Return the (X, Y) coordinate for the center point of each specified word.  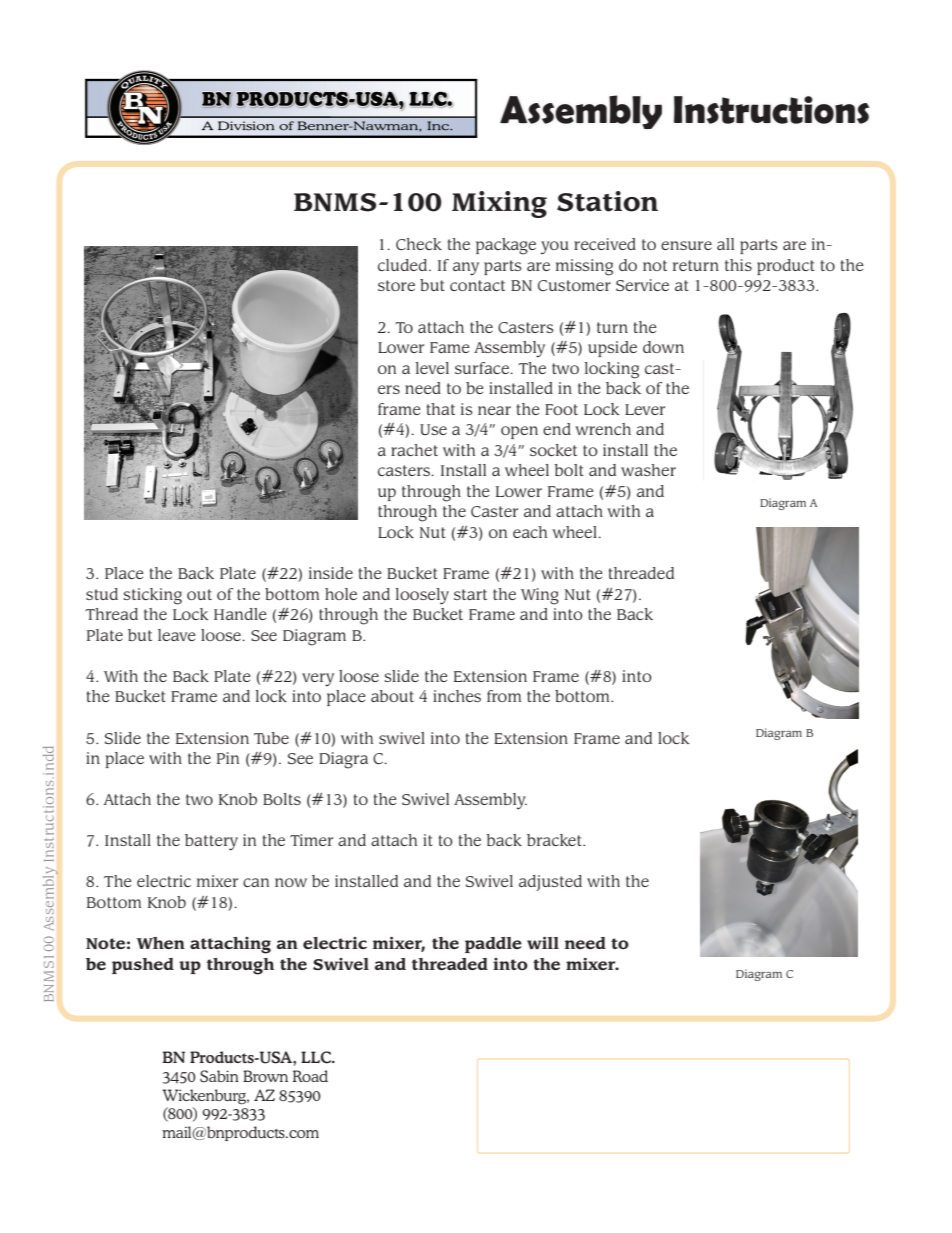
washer (648, 470)
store (396, 285)
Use (433, 429)
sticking (152, 596)
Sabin (219, 1076)
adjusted (550, 883)
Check (419, 244)
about (392, 696)
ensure (686, 245)
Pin (228, 758)
